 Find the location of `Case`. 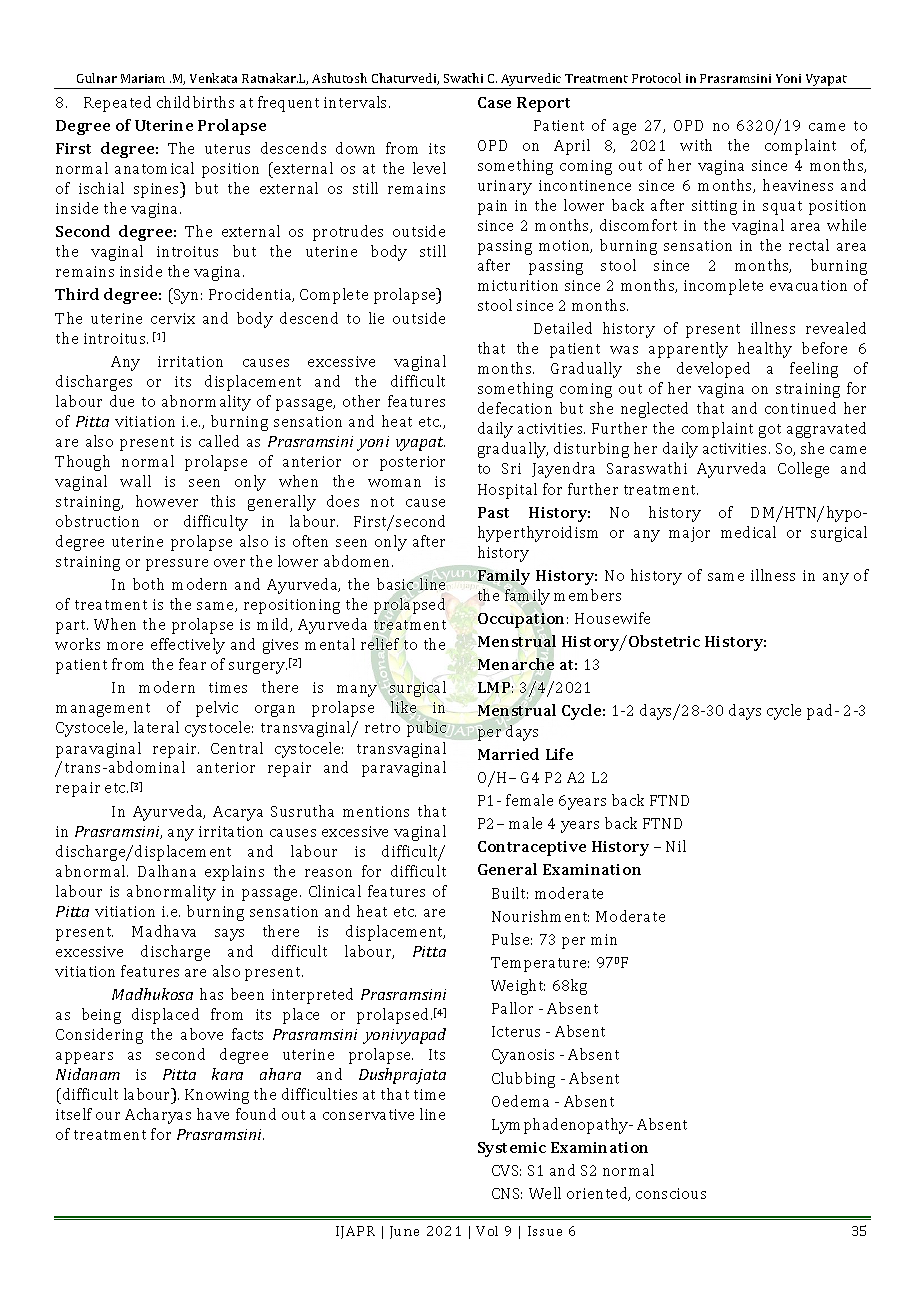

Case is located at coordinates (494, 102).
